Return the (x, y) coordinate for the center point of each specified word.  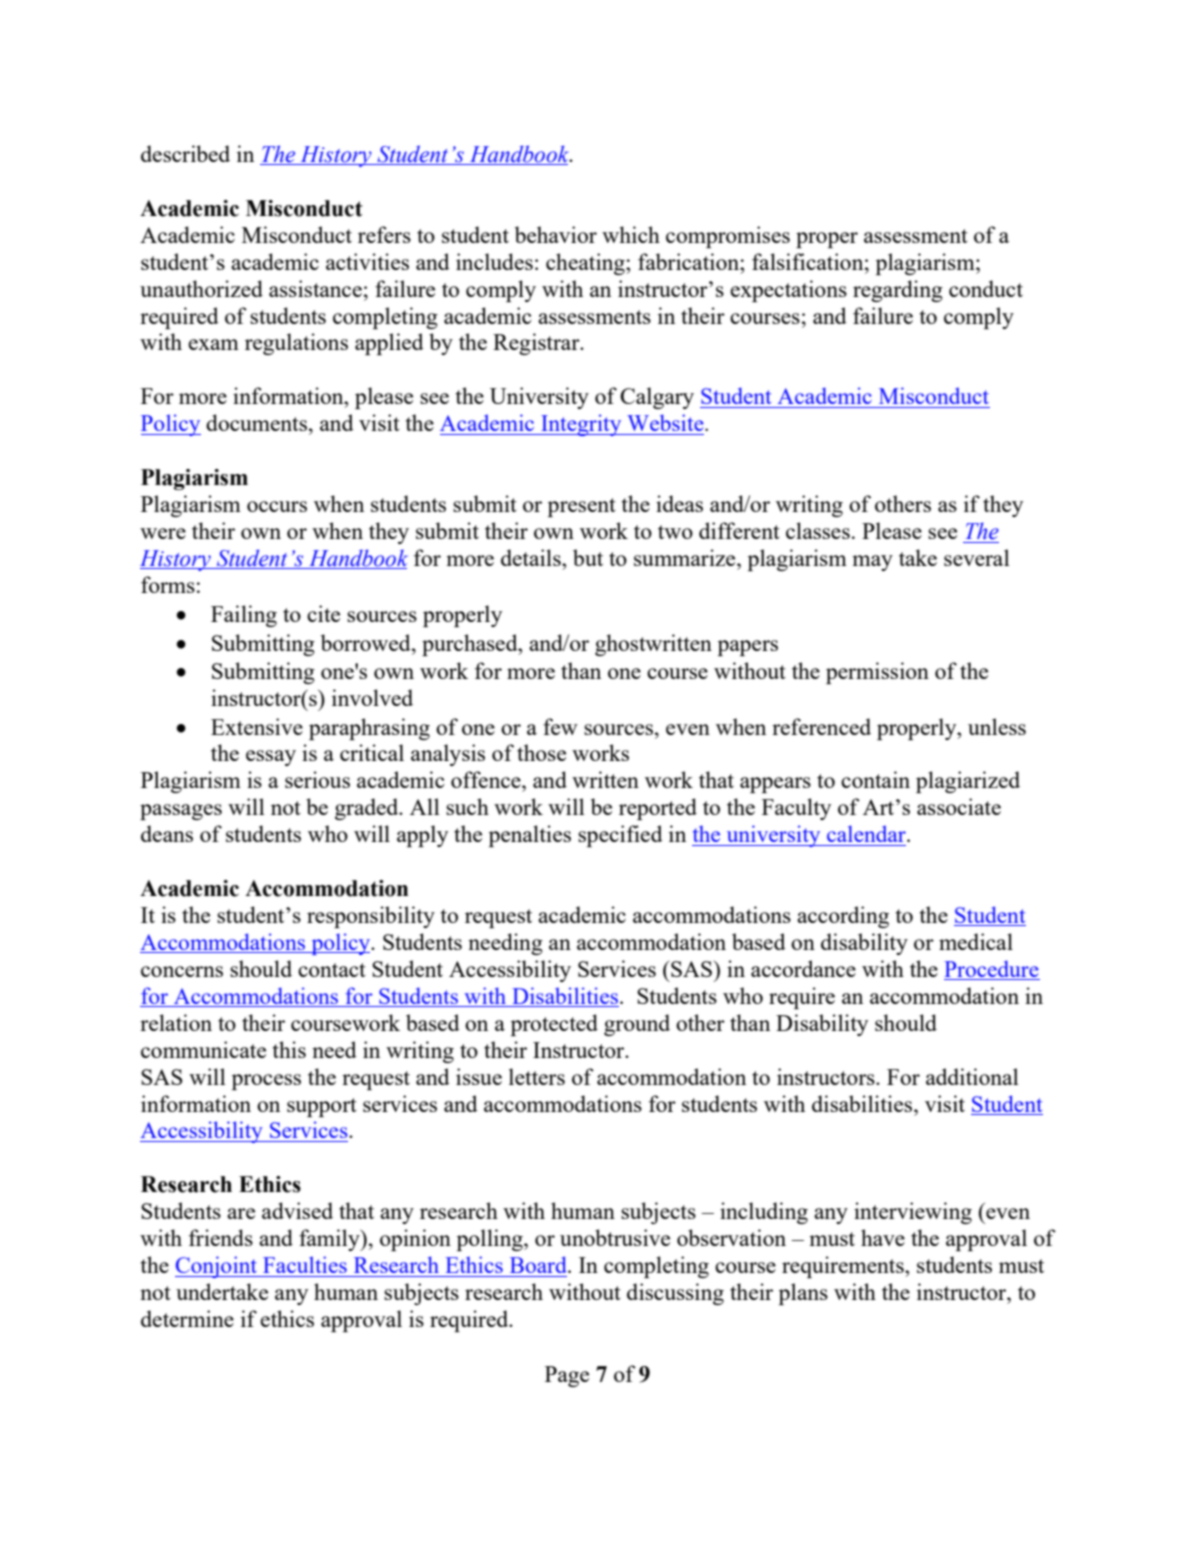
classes (818, 530)
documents (256, 422)
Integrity (581, 425)
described (185, 153)
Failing (244, 616)
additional (972, 1076)
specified (620, 836)
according (843, 917)
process (266, 1082)
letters (537, 1076)
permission (877, 673)
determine (187, 1318)
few (560, 726)
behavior (556, 234)
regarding (898, 291)
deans (167, 833)
